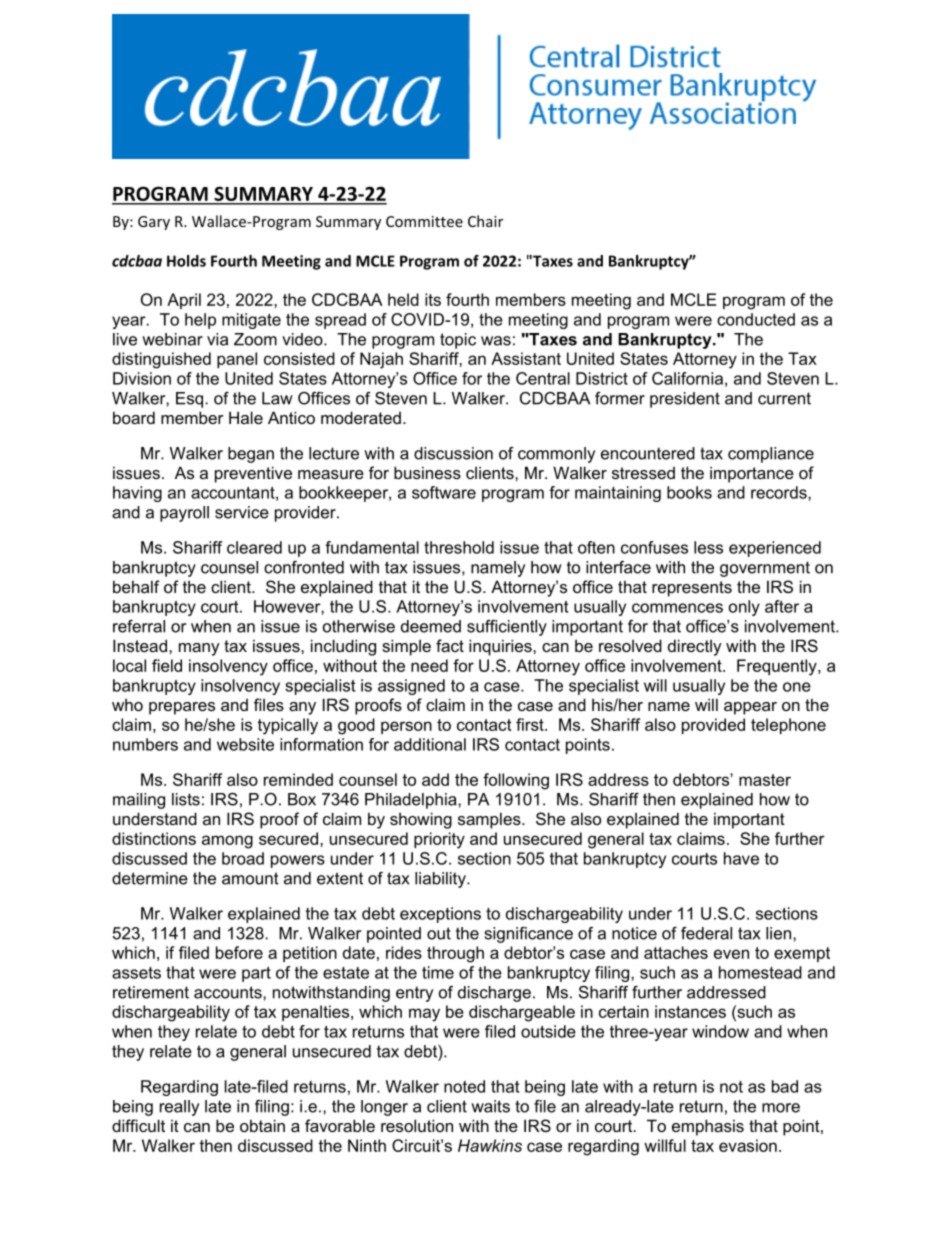 The width and height of the document is (952, 1233). I want to click on Chair, so click(485, 221).
